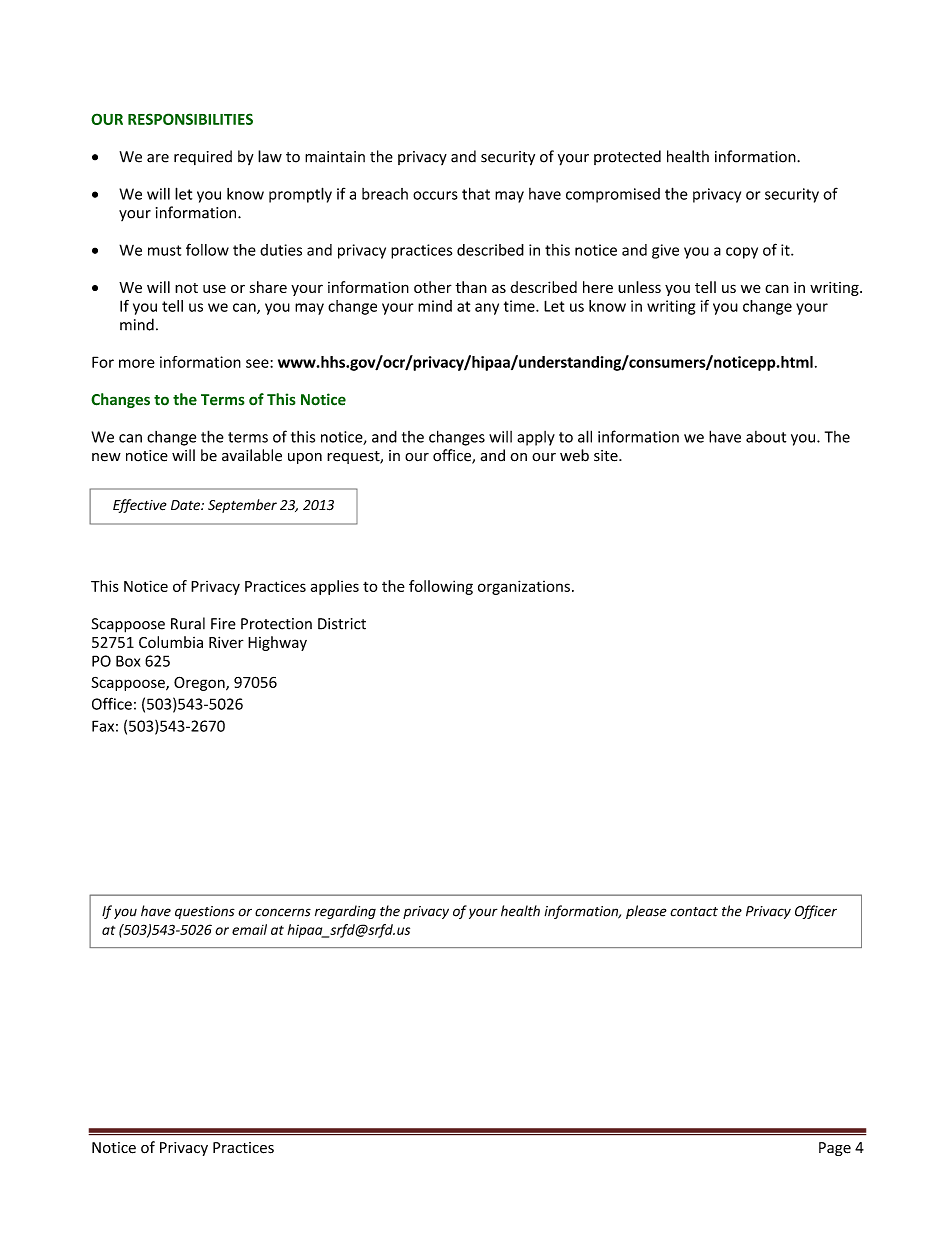 This document has width=952, height=1233. Describe the element at coordinates (536, 438) in the document. I see `apply` at that location.
